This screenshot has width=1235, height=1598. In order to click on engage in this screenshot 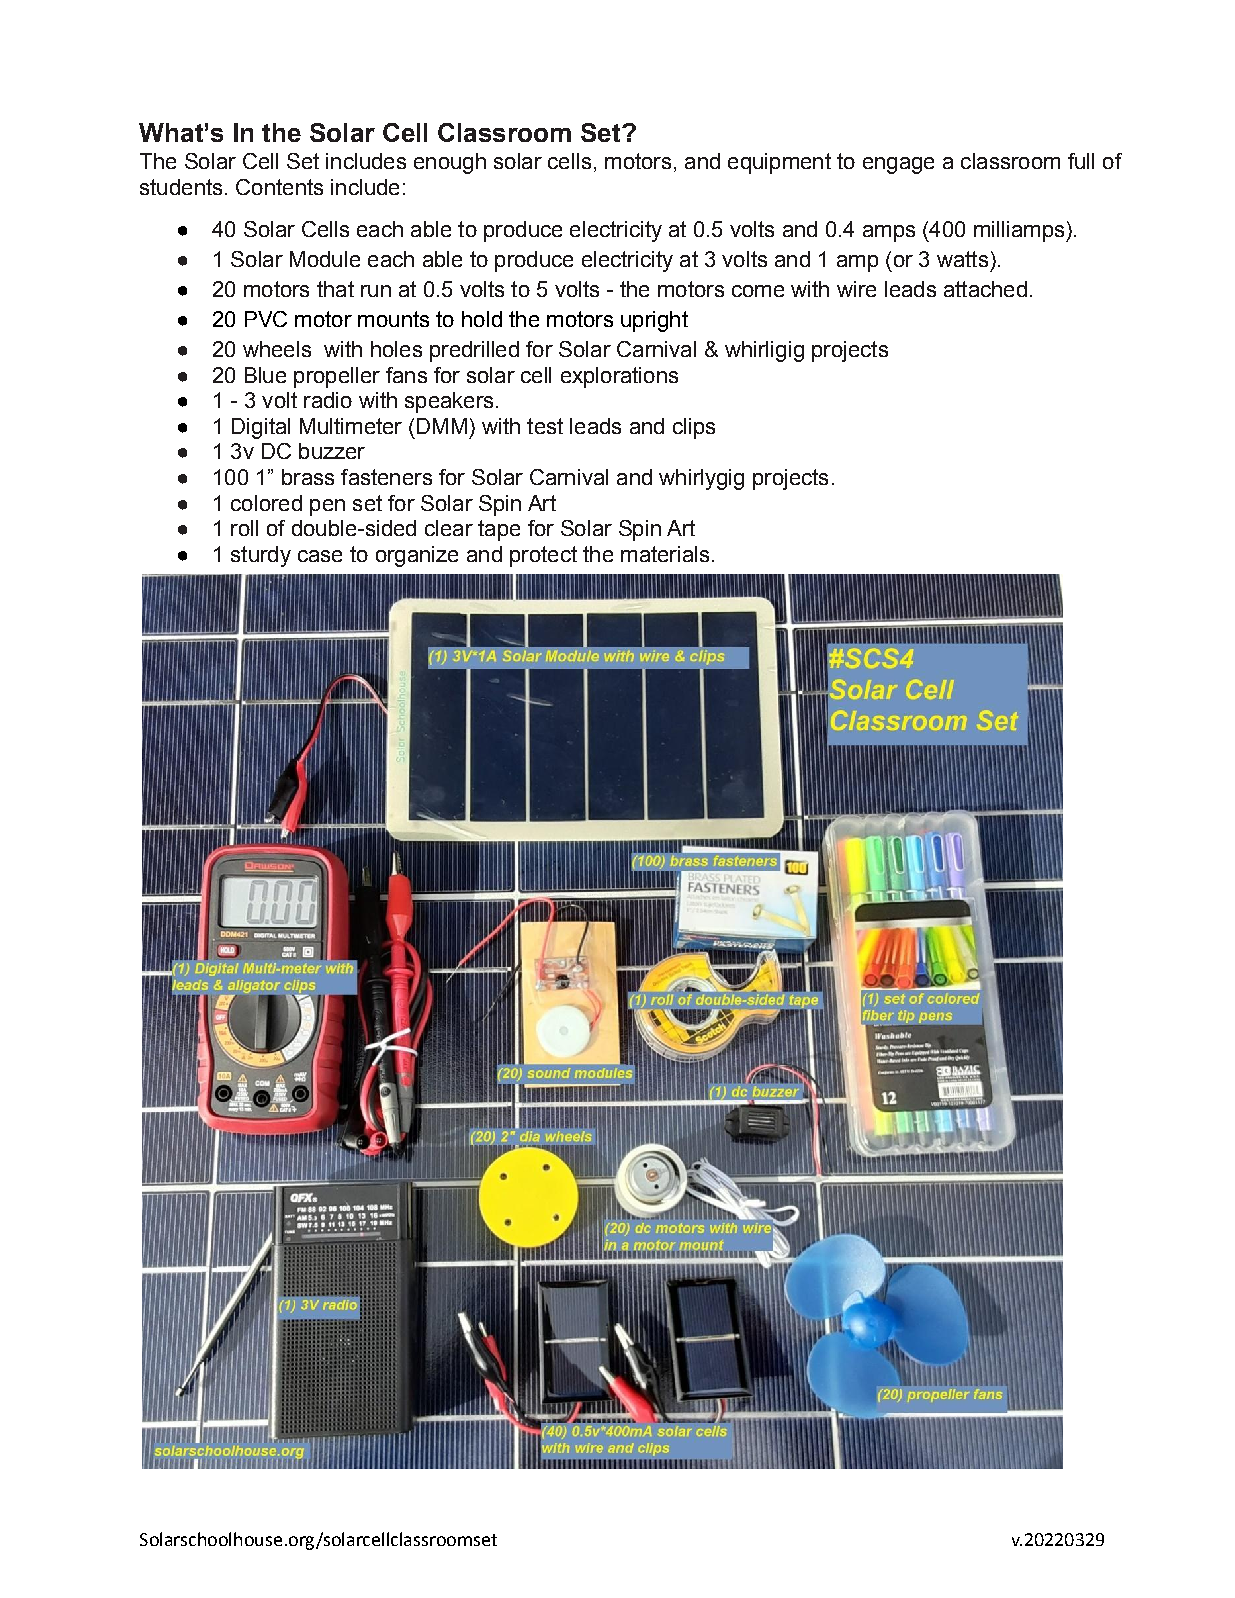, I will do `click(898, 165)`.
